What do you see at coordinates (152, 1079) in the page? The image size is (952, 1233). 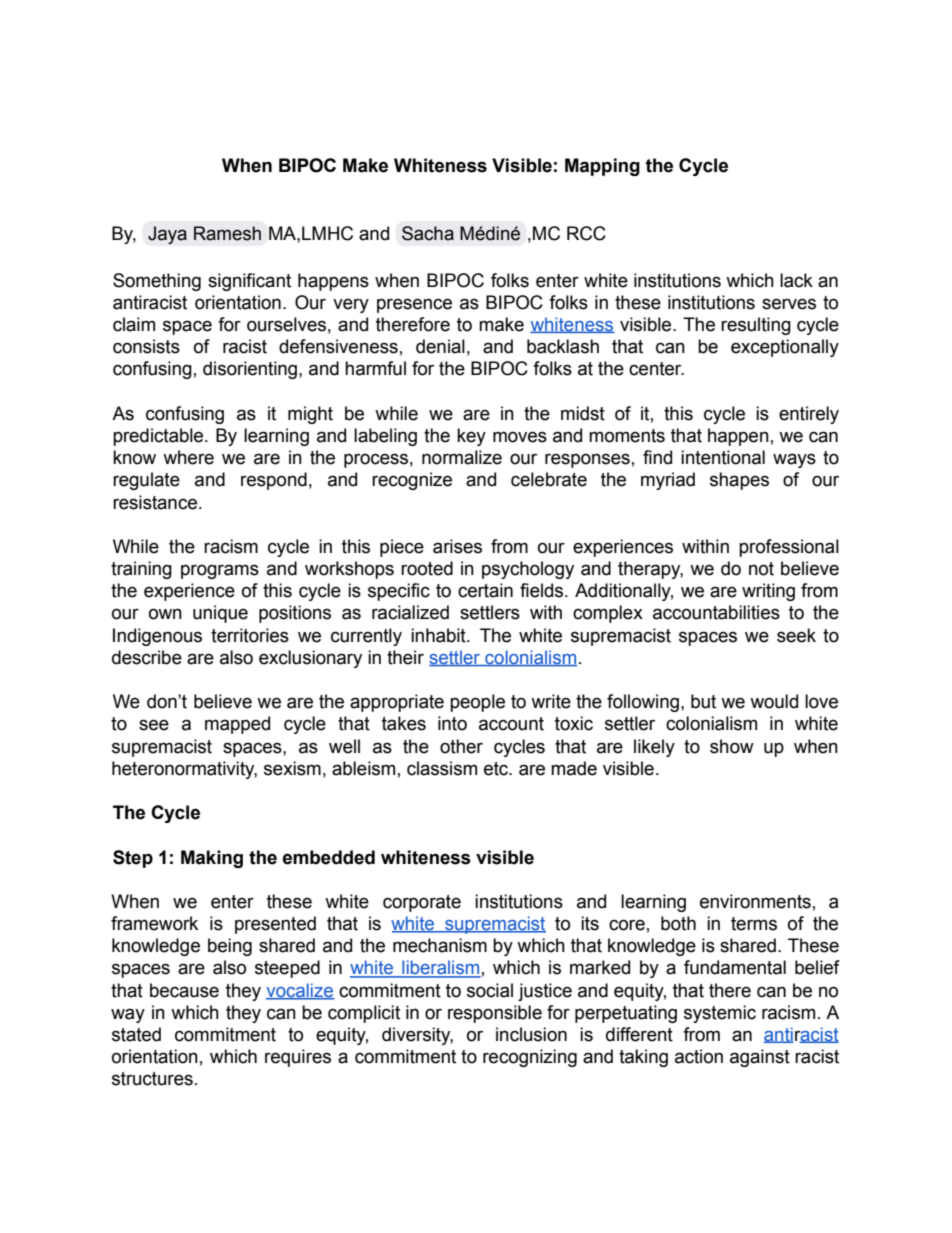 I see `structures` at bounding box center [152, 1079].
